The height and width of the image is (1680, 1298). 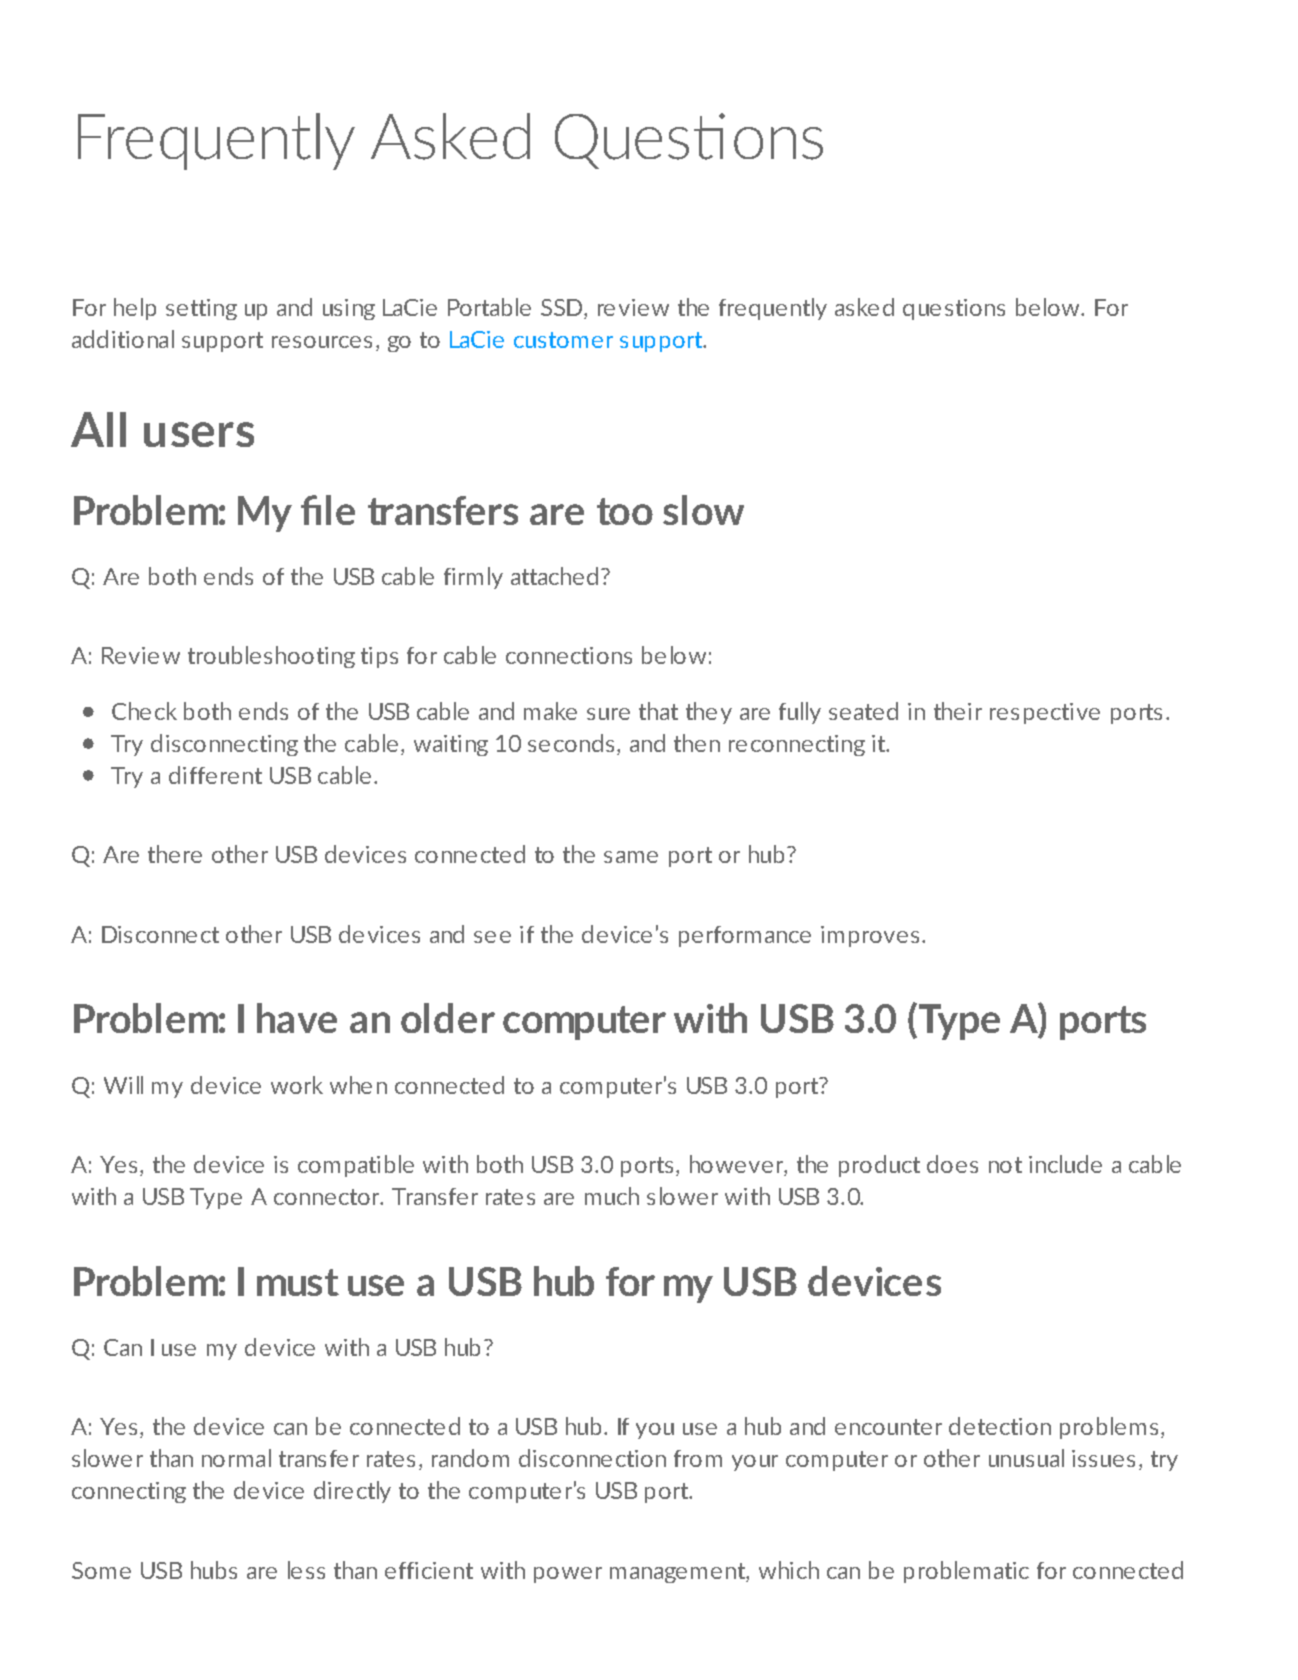 I want to click on much, so click(x=612, y=1196).
